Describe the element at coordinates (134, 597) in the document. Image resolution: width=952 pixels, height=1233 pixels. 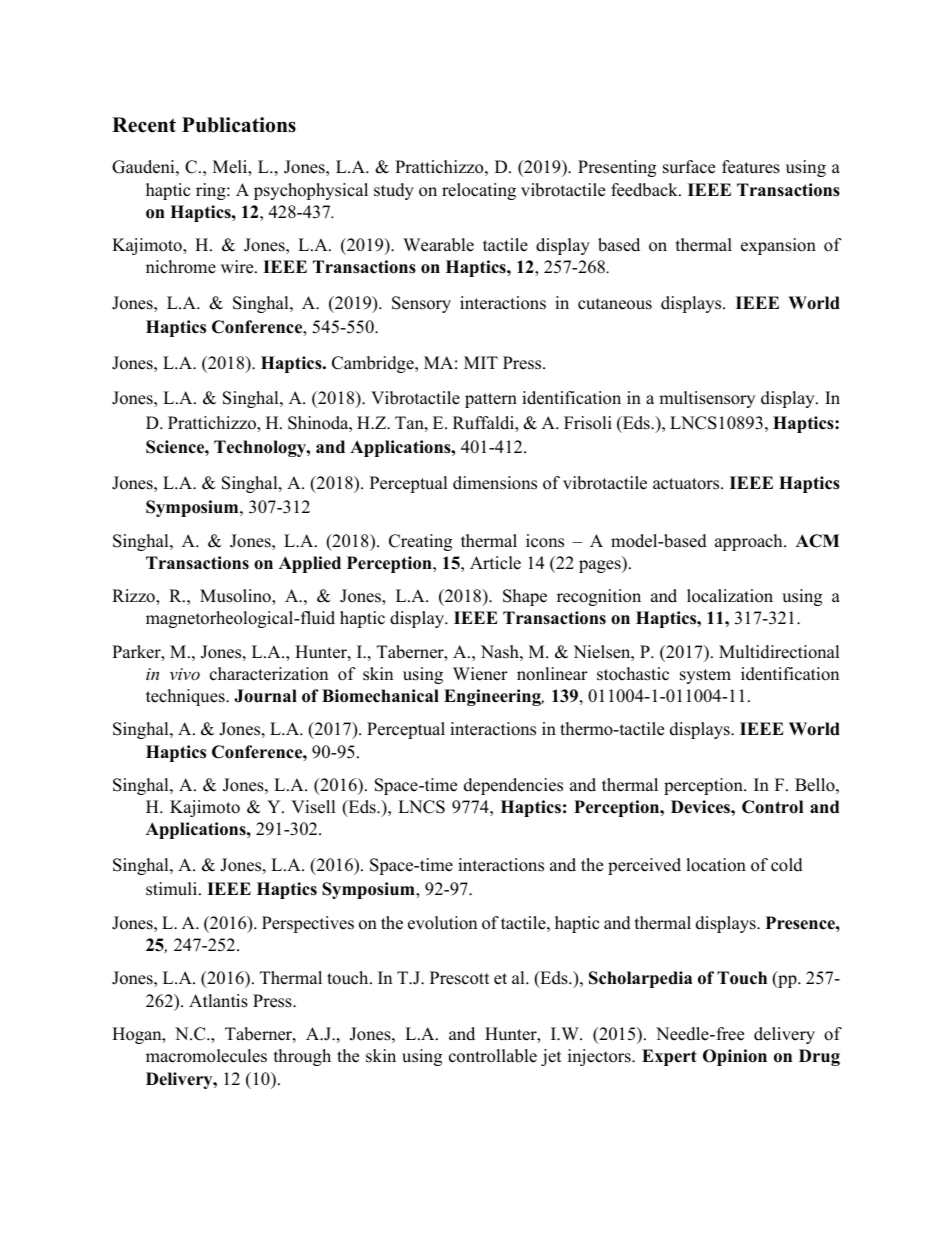
I see `Rizzo` at that location.
